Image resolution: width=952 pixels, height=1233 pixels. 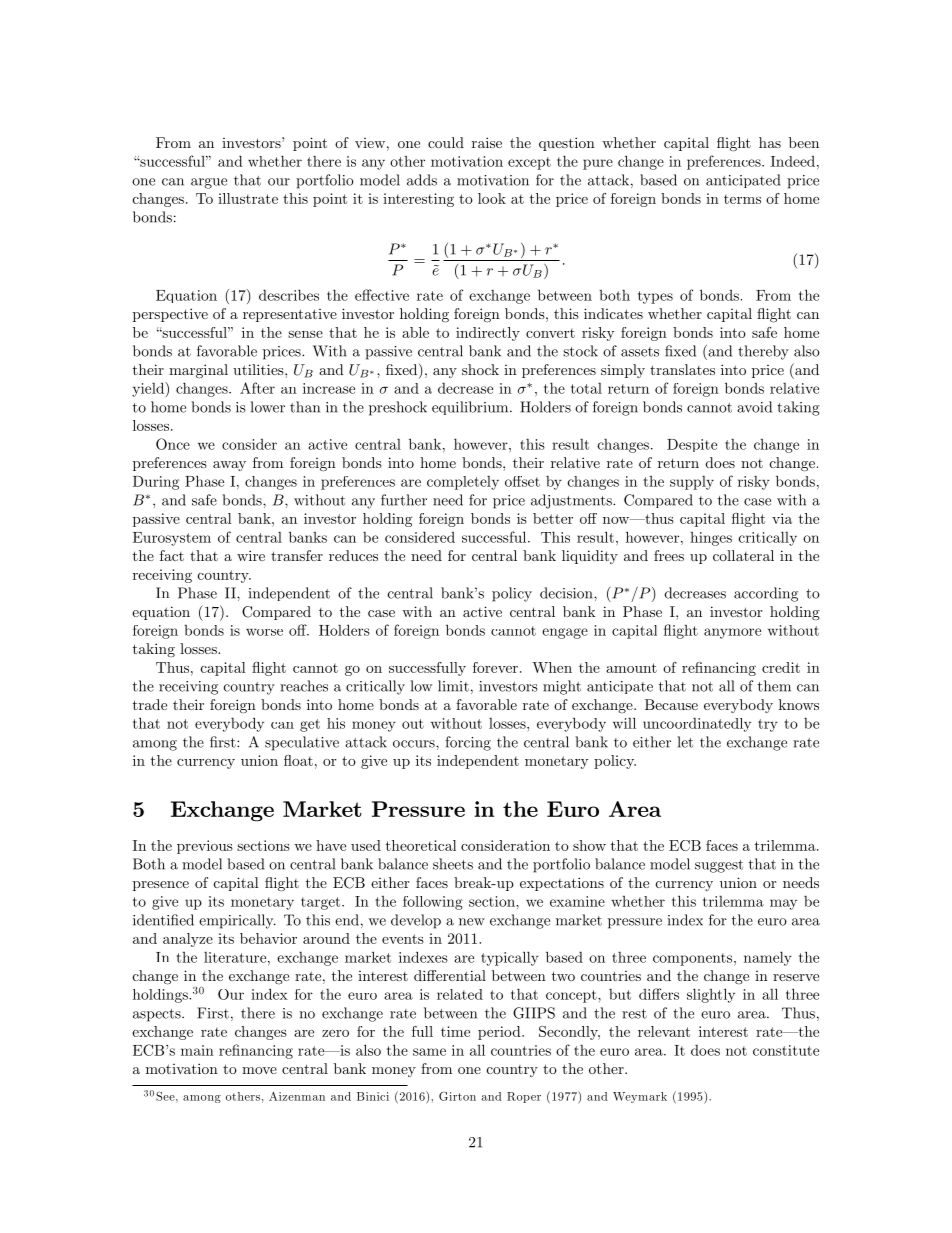 I want to click on same, so click(x=429, y=1052).
